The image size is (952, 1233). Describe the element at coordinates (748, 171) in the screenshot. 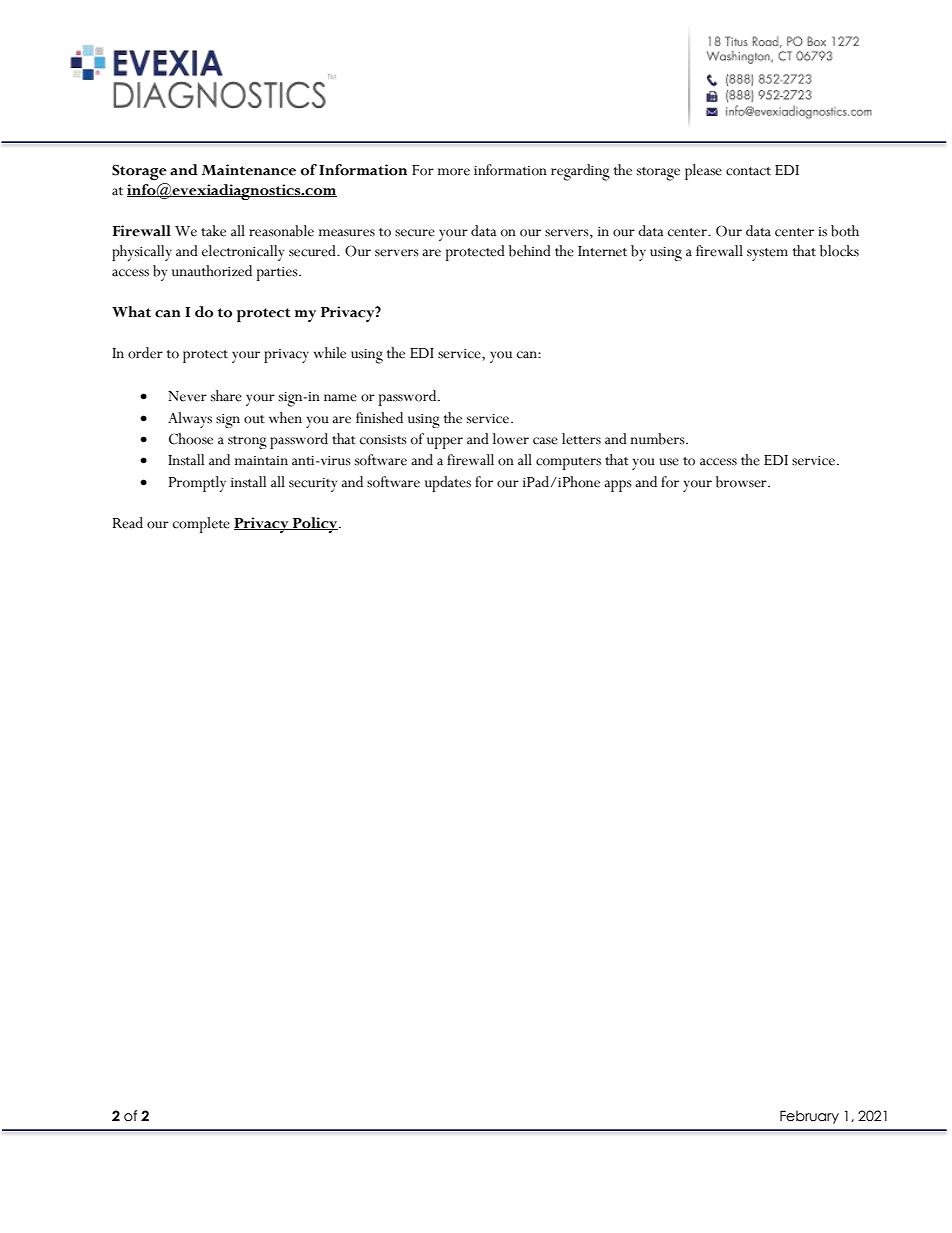

I see `contact` at that location.
